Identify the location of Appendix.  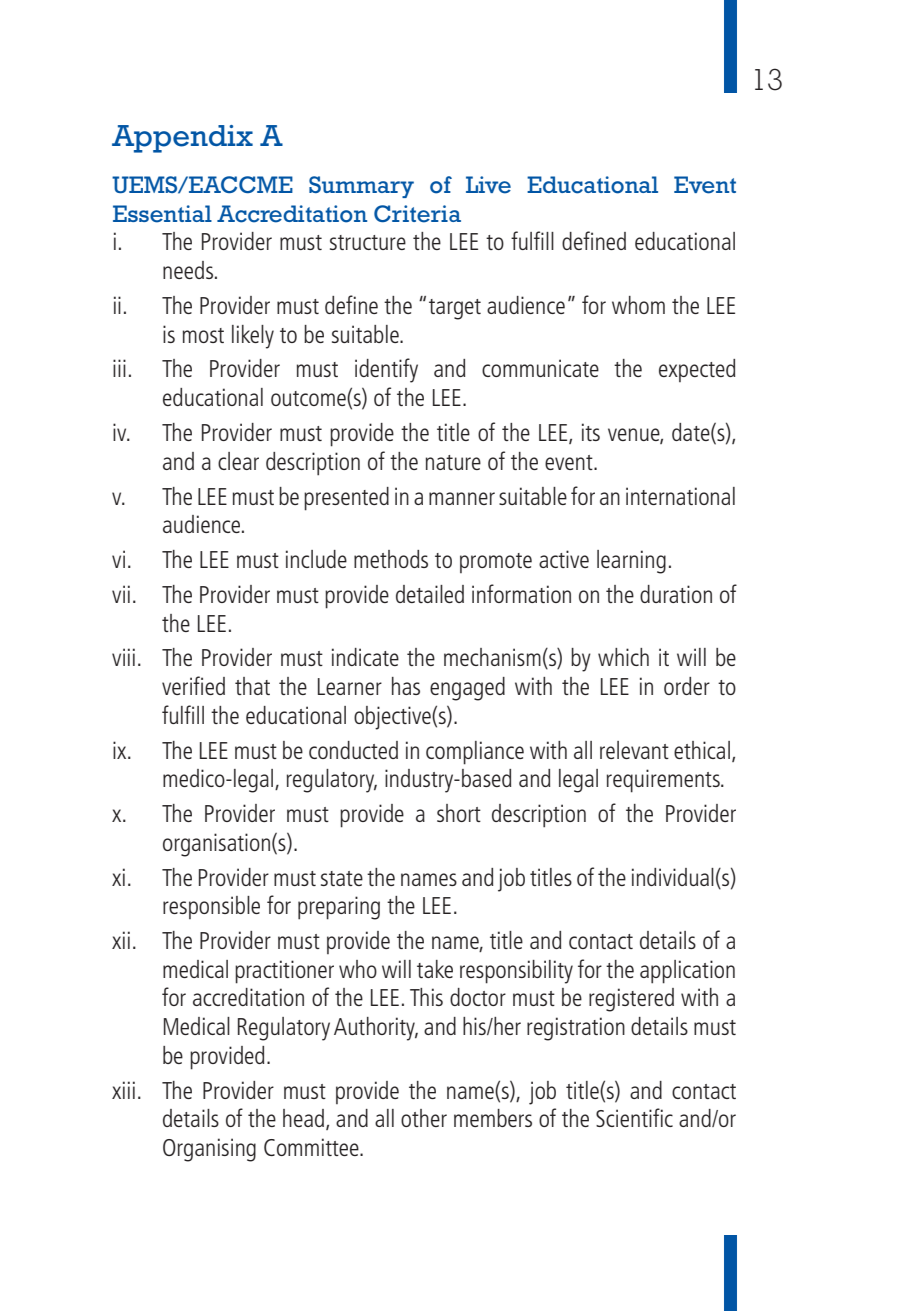
(182, 139).
